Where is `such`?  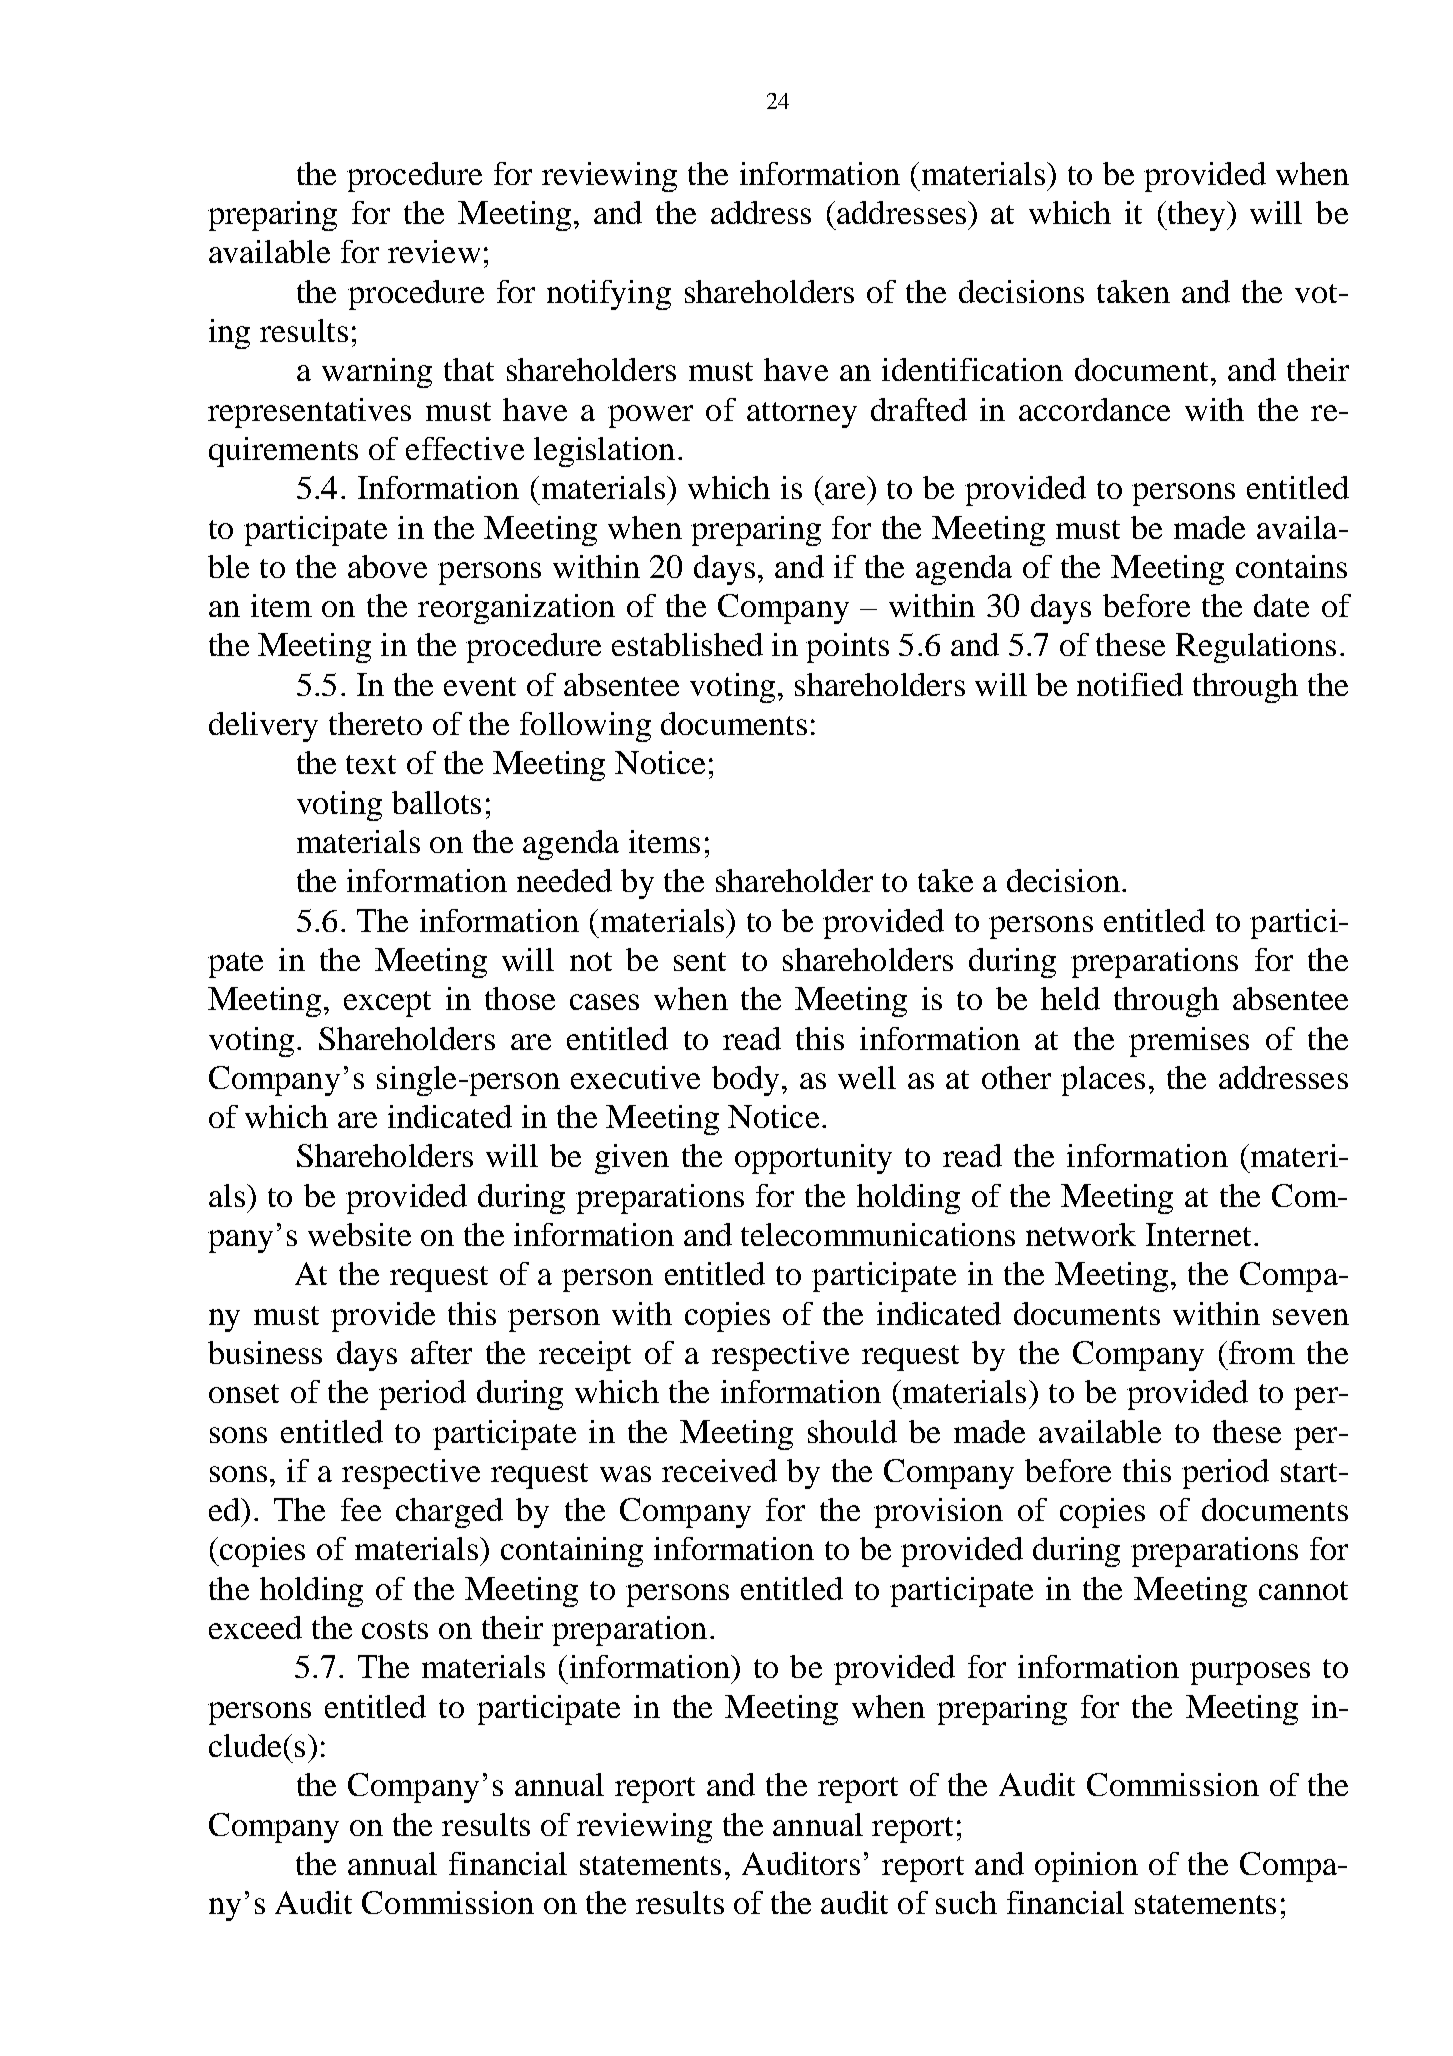
such is located at coordinates (966, 1902).
